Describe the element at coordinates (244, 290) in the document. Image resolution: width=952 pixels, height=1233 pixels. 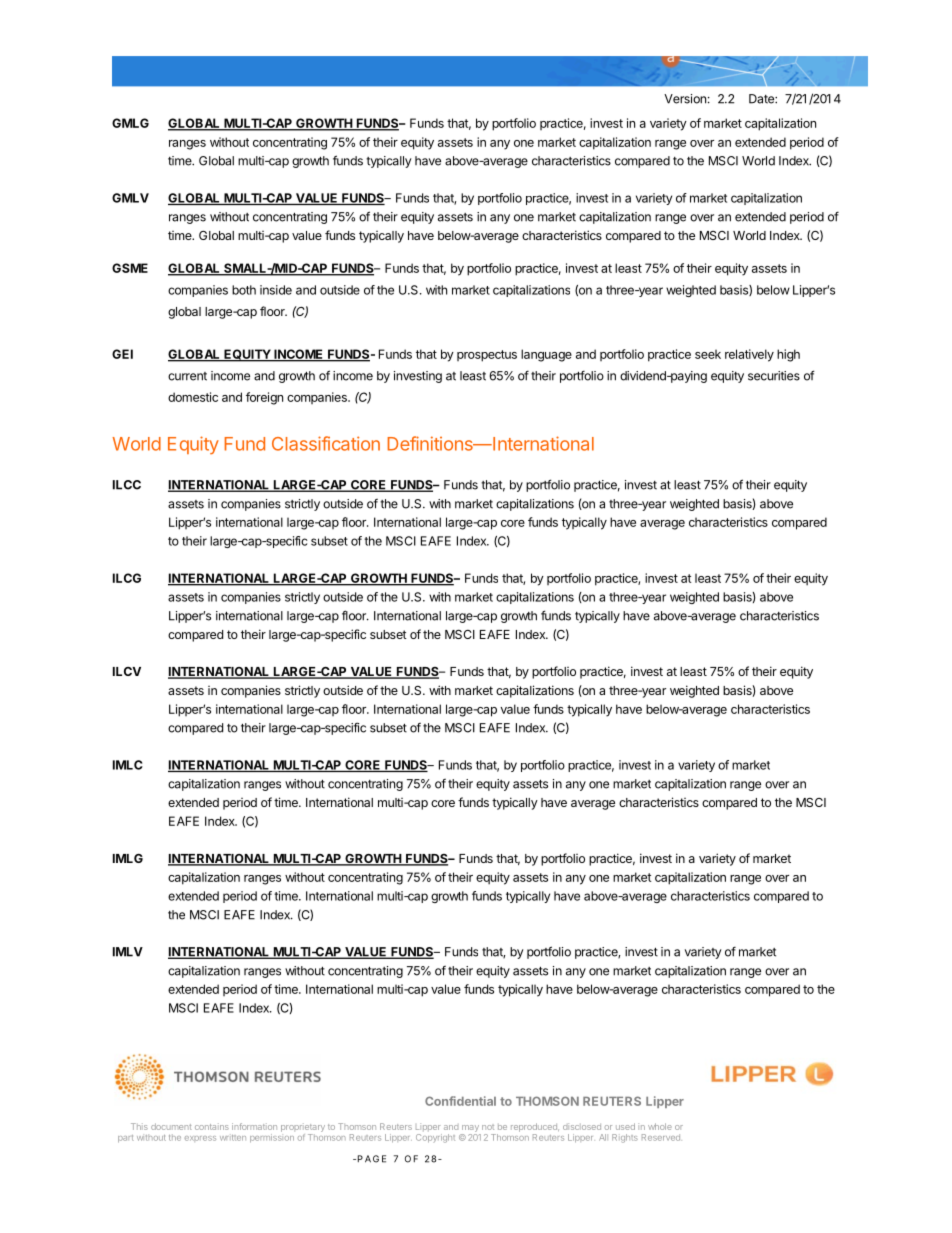
I see `both` at that location.
